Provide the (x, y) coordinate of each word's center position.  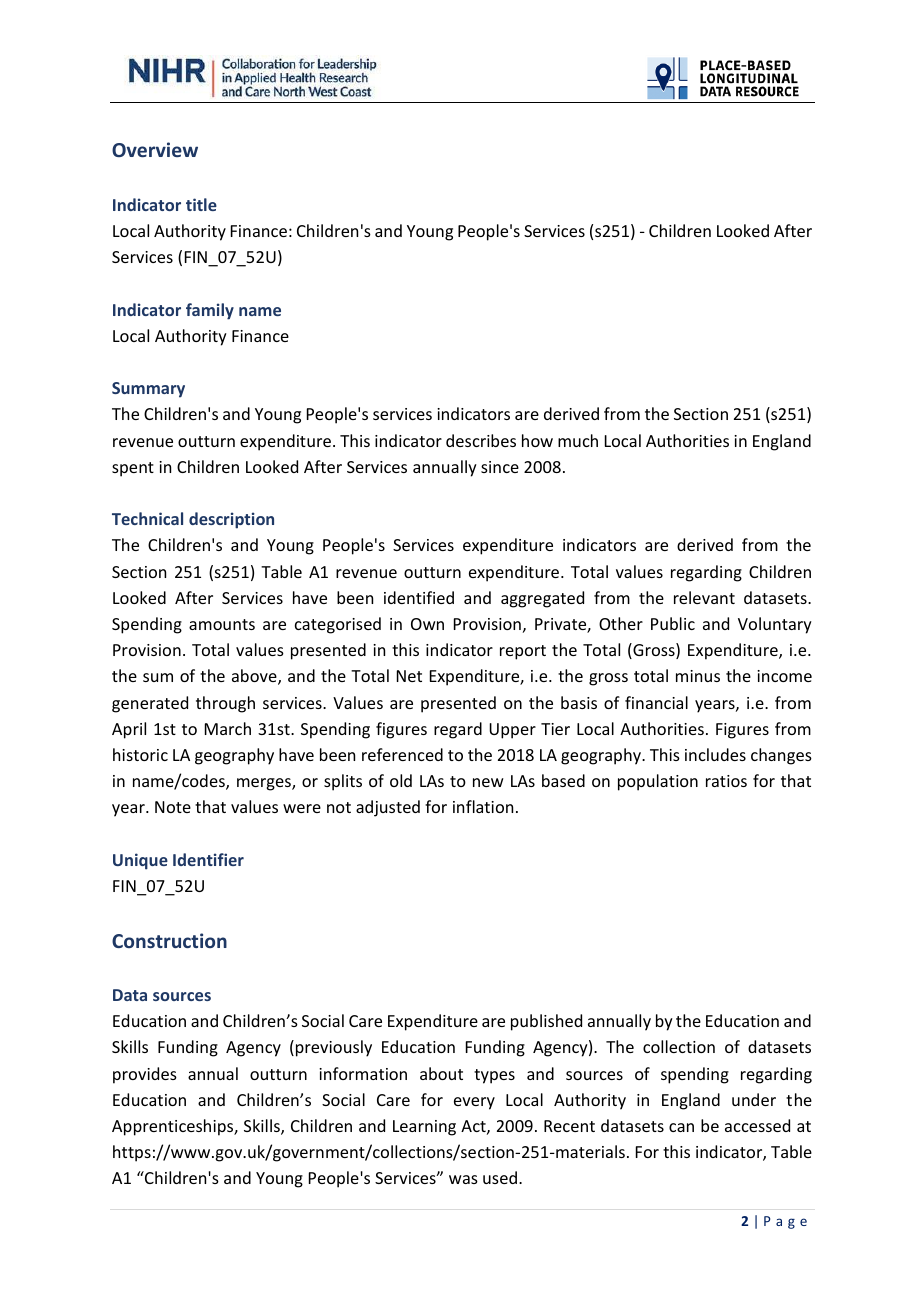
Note (173, 807)
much (578, 440)
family (210, 311)
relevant (704, 597)
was (463, 1179)
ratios (726, 781)
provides (145, 1075)
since (500, 467)
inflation (483, 806)
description (231, 520)
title (201, 204)
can (681, 1127)
